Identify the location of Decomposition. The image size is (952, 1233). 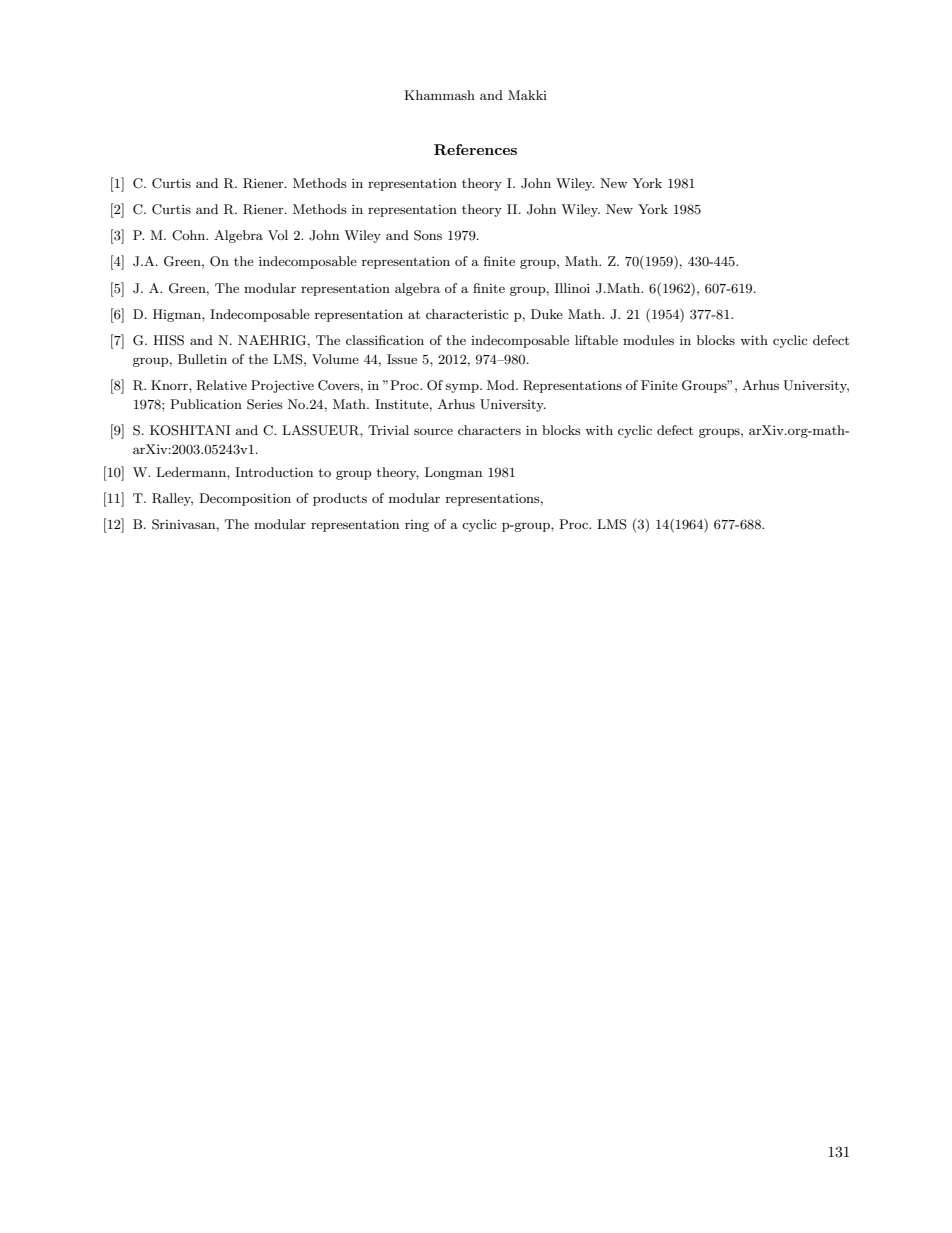
(245, 499).
